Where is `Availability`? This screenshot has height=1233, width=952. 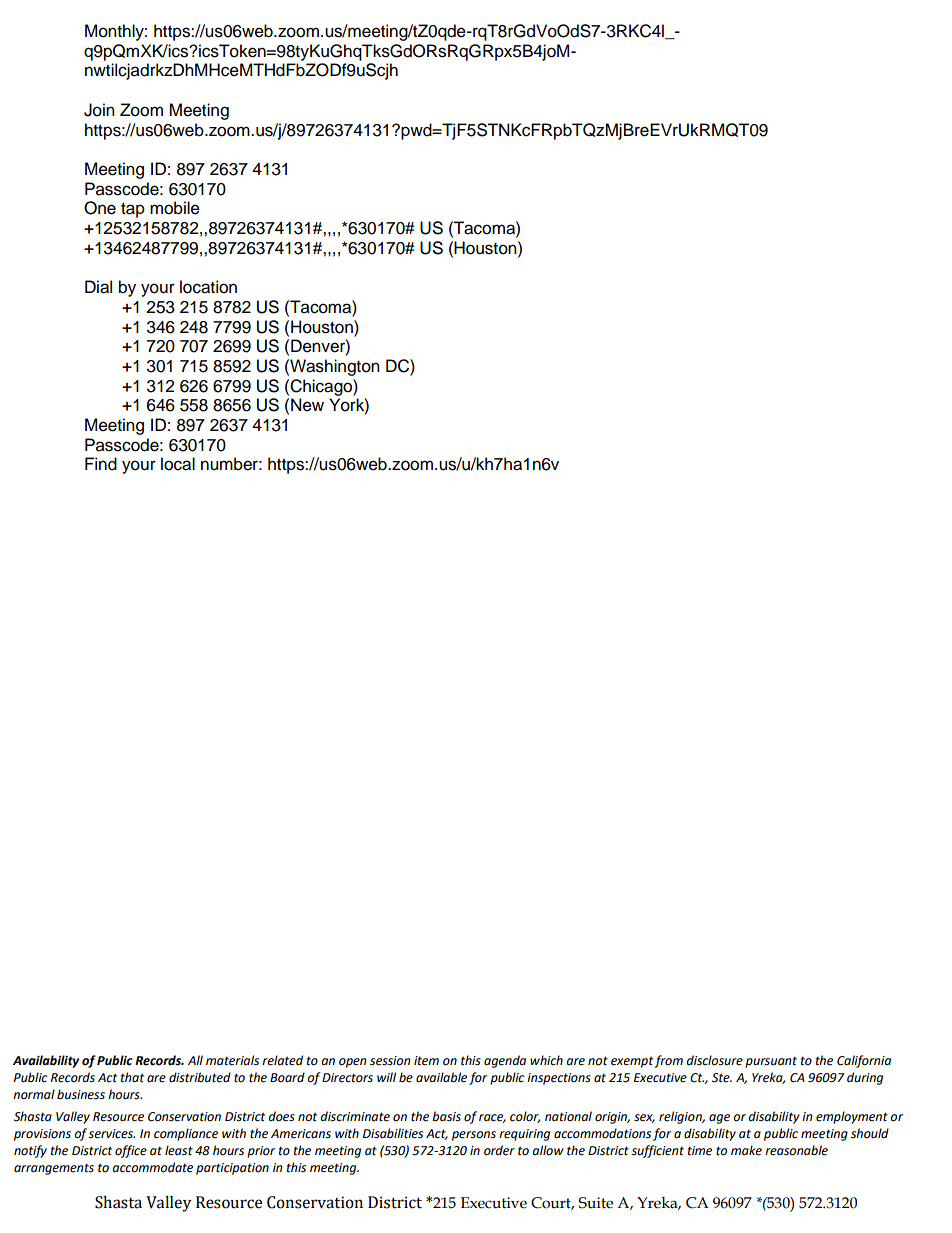 Availability is located at coordinates (46, 1061).
